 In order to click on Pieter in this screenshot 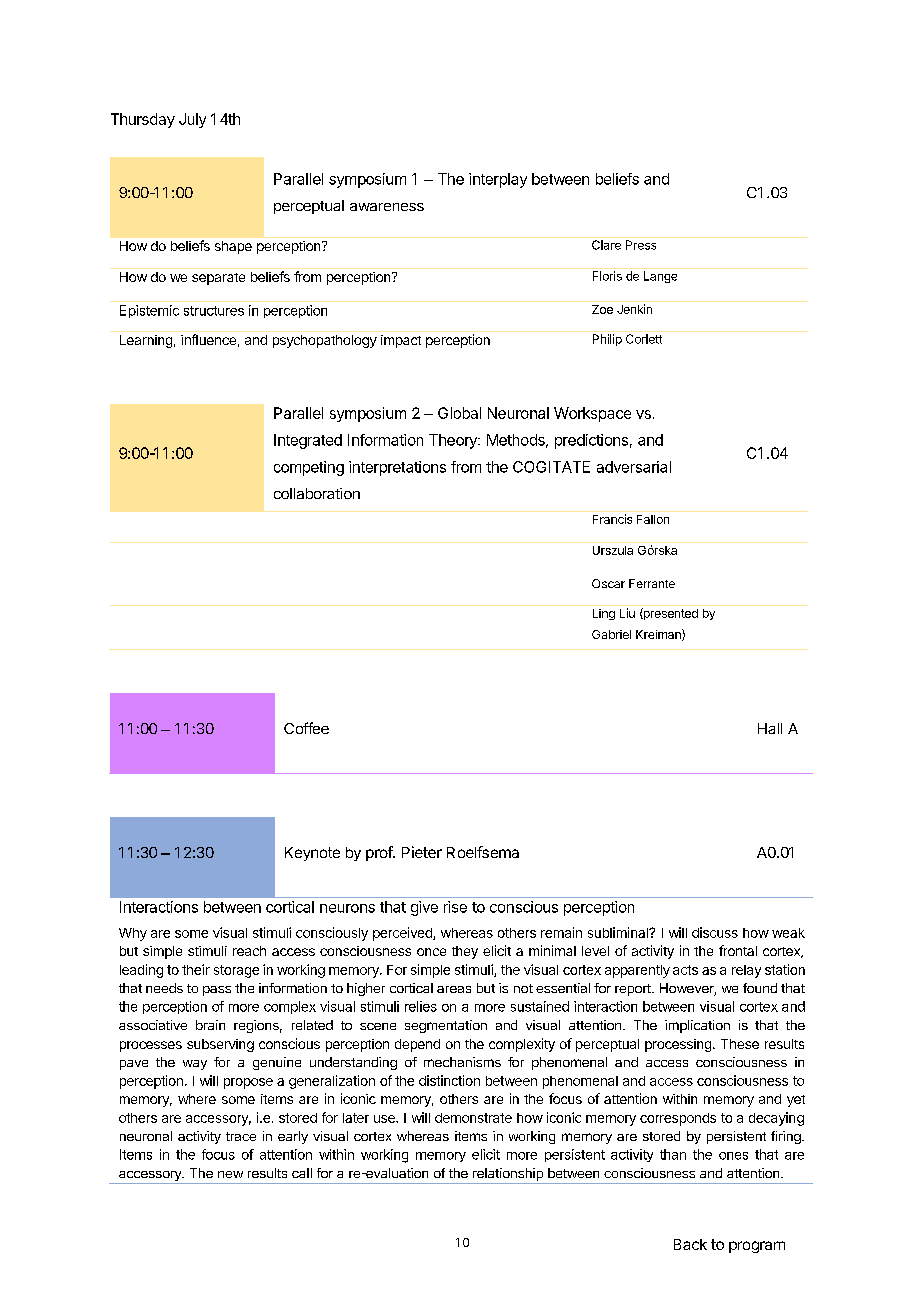, I will do `click(422, 852)`.
